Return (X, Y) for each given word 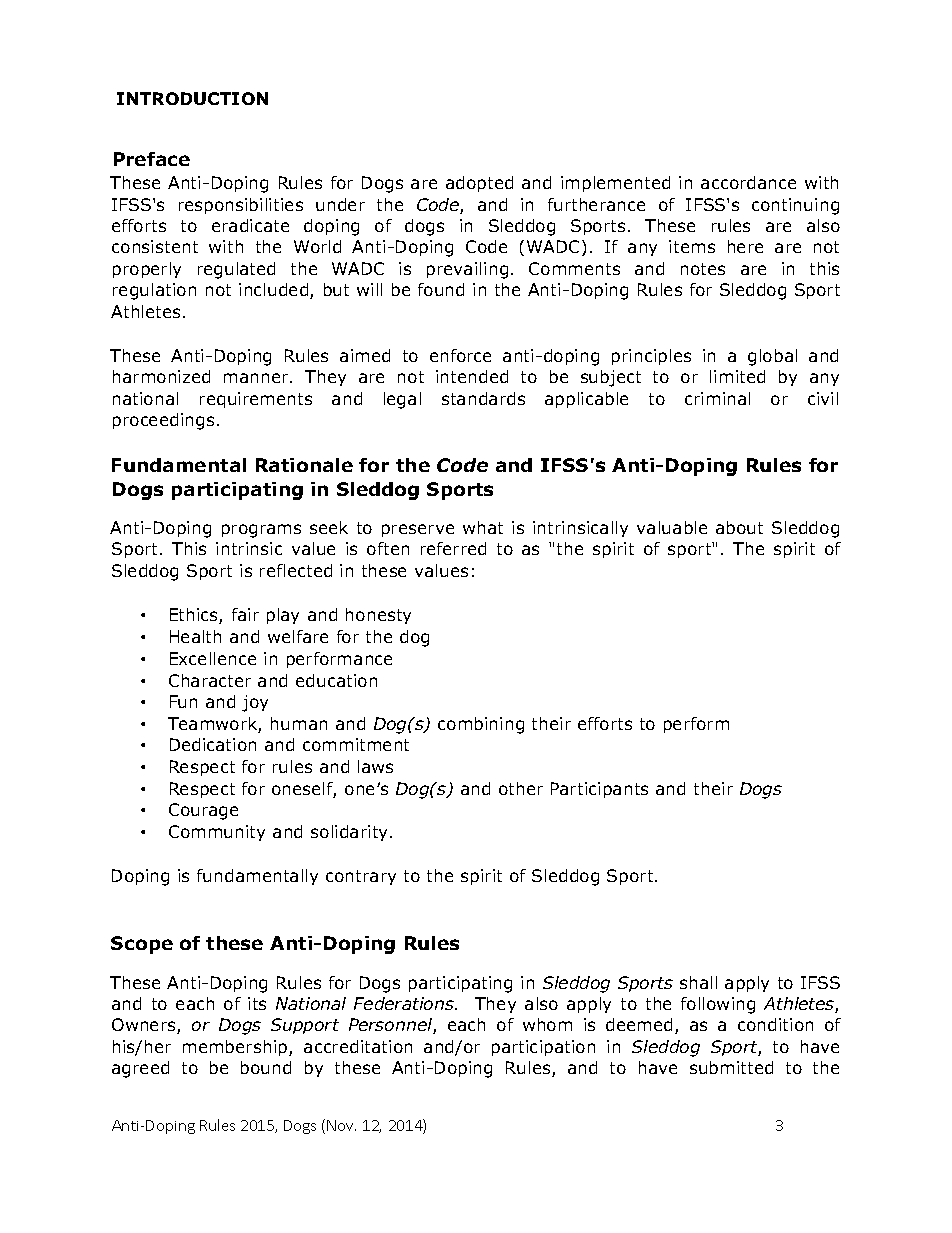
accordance (748, 182)
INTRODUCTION (192, 98)
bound (266, 1067)
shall (698, 982)
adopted (479, 184)
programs (261, 531)
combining (481, 725)
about (739, 527)
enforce (460, 355)
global (772, 357)
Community (217, 833)
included (275, 291)
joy (255, 703)
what (483, 527)
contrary (361, 877)
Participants (599, 790)
